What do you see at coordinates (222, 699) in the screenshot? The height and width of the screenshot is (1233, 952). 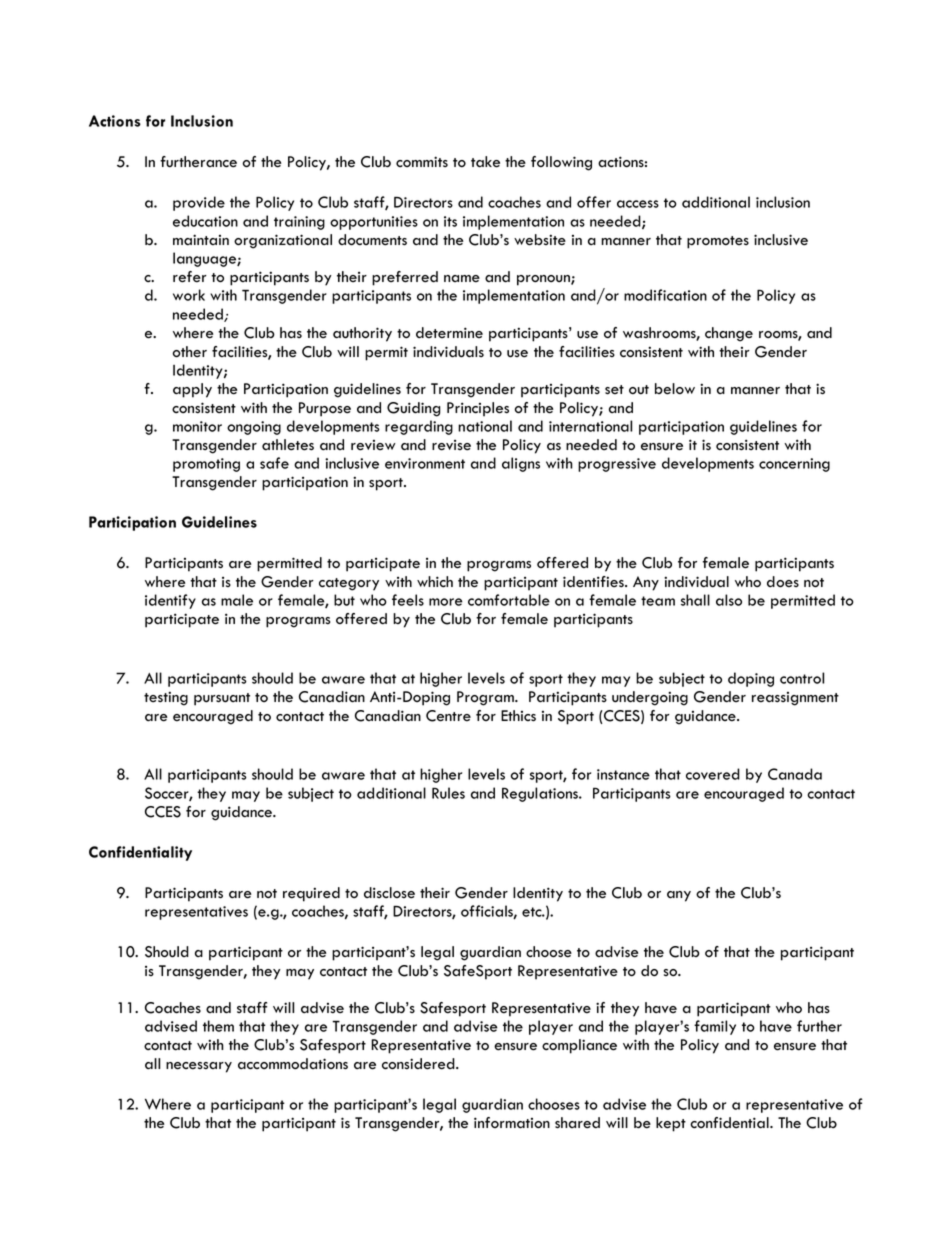 I see `pursuant` at bounding box center [222, 699].
